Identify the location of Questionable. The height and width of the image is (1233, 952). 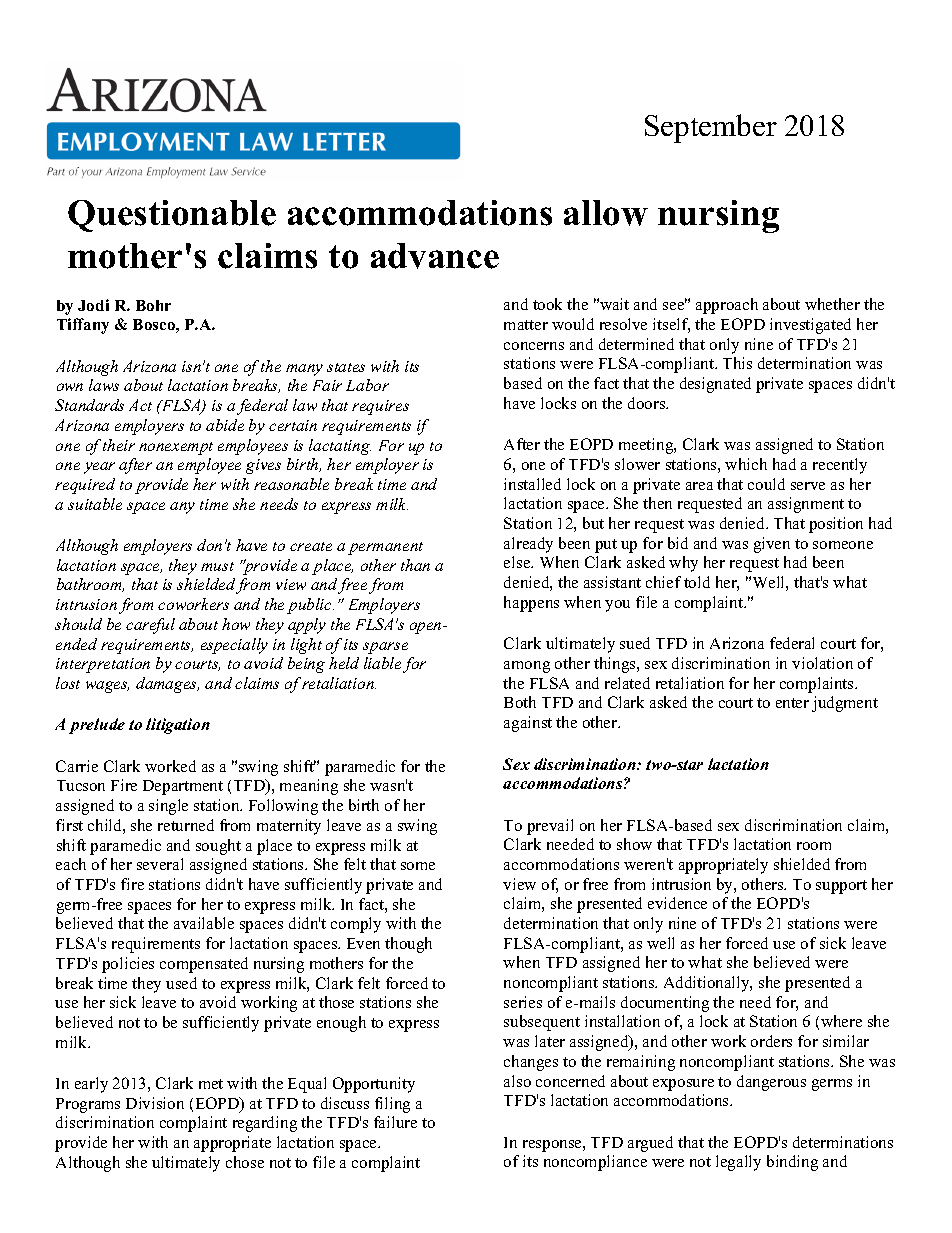
(172, 216).
